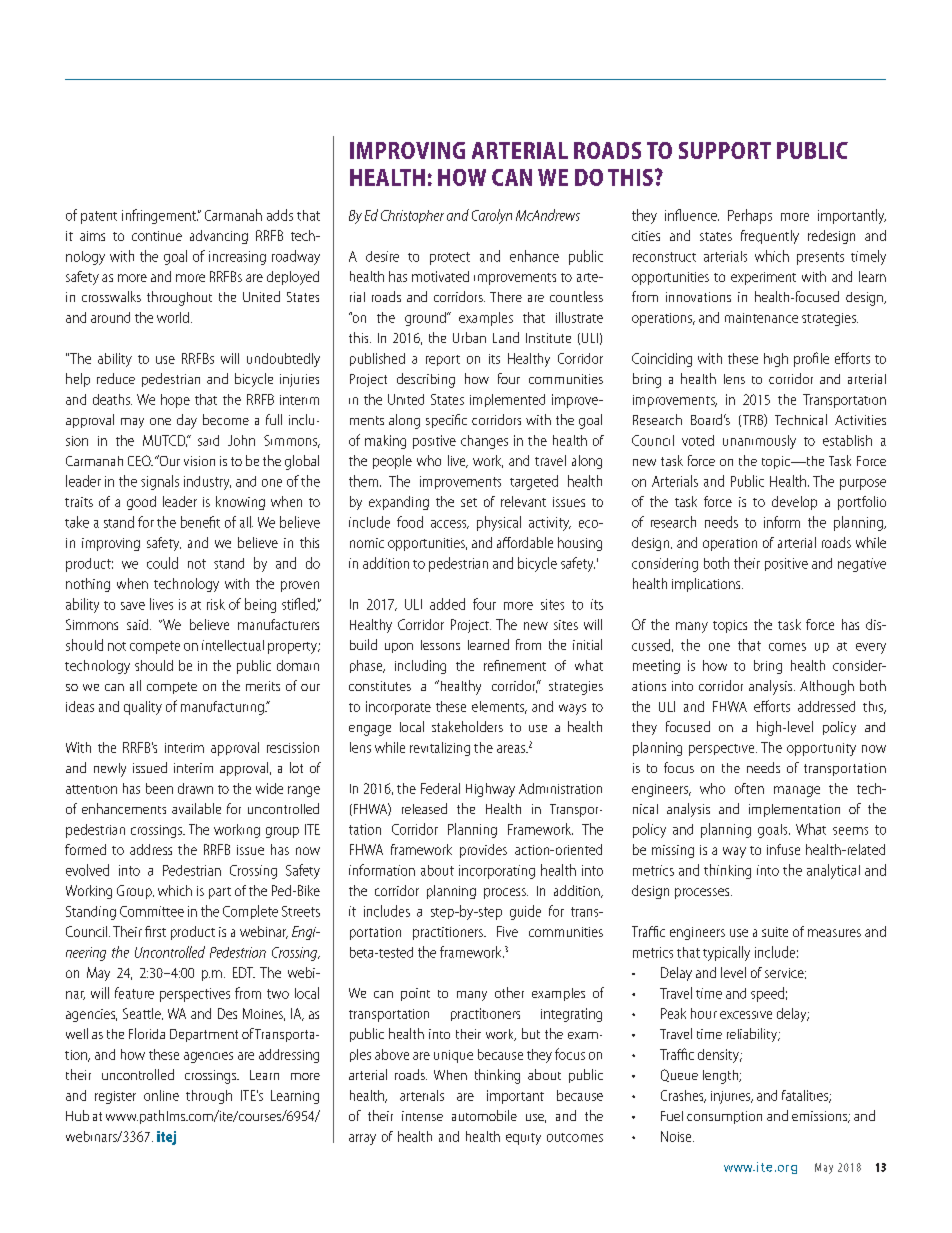 The width and height of the document is (952, 1233). Describe the element at coordinates (827, 687) in the document. I see `Although` at that location.
